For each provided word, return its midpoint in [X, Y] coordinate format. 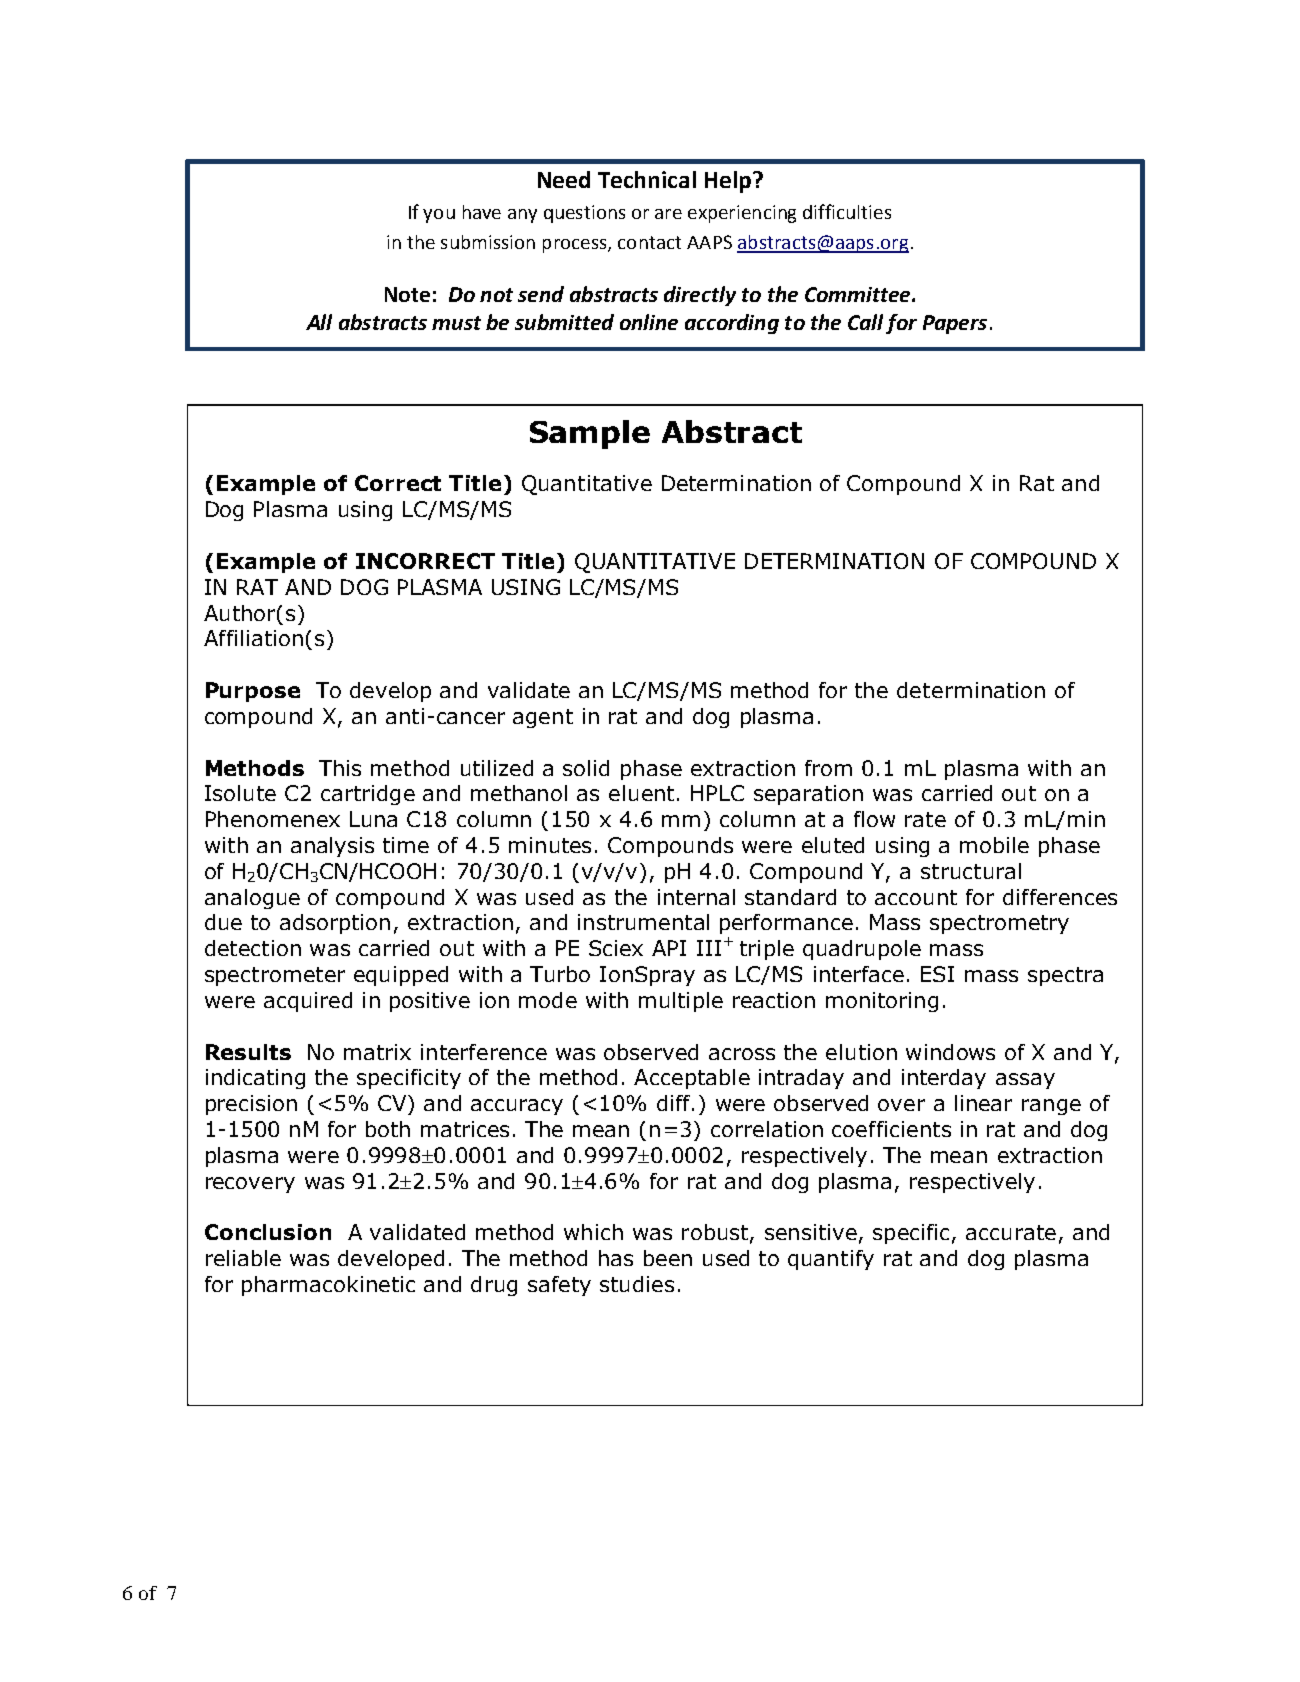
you [439, 216]
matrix [377, 1052]
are [668, 214]
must [456, 323]
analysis [332, 847]
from [828, 768]
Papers [955, 324]
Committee [859, 294]
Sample [590, 434]
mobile [994, 845]
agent [543, 718]
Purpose [253, 692]
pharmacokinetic [328, 1286]
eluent [641, 793]
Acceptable [692, 1079]
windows [950, 1052]
